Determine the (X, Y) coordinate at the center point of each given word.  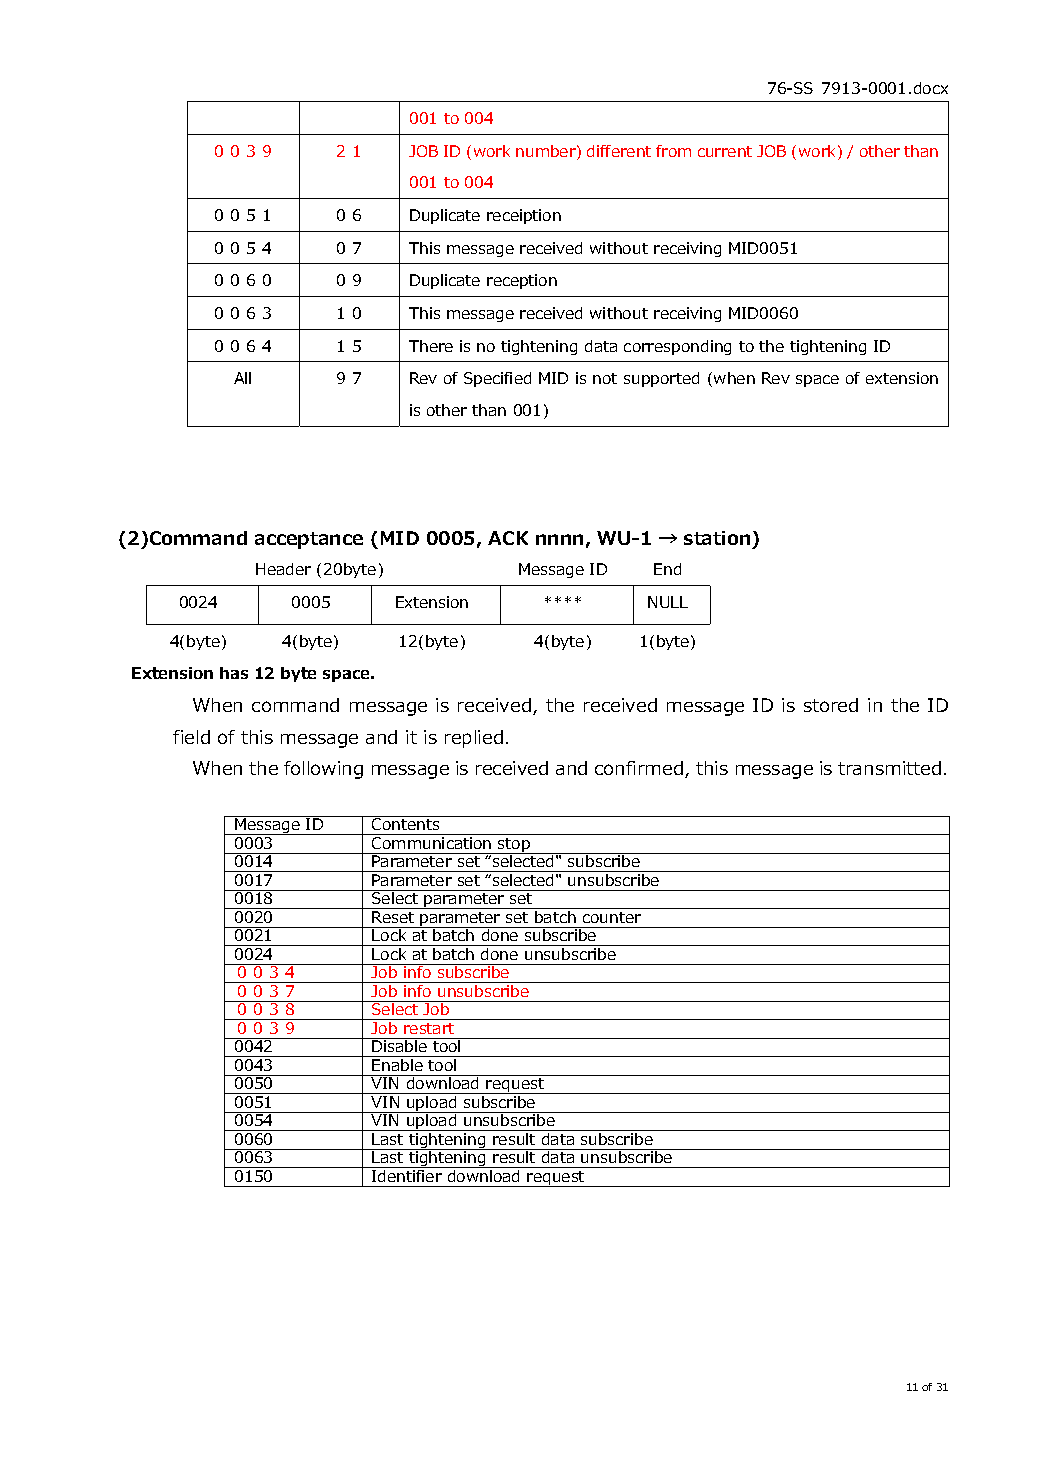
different (619, 151)
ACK (508, 538)
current (725, 151)
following (323, 770)
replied (474, 739)
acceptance (309, 540)
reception (522, 281)
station (717, 538)
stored (831, 705)
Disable (400, 1045)
